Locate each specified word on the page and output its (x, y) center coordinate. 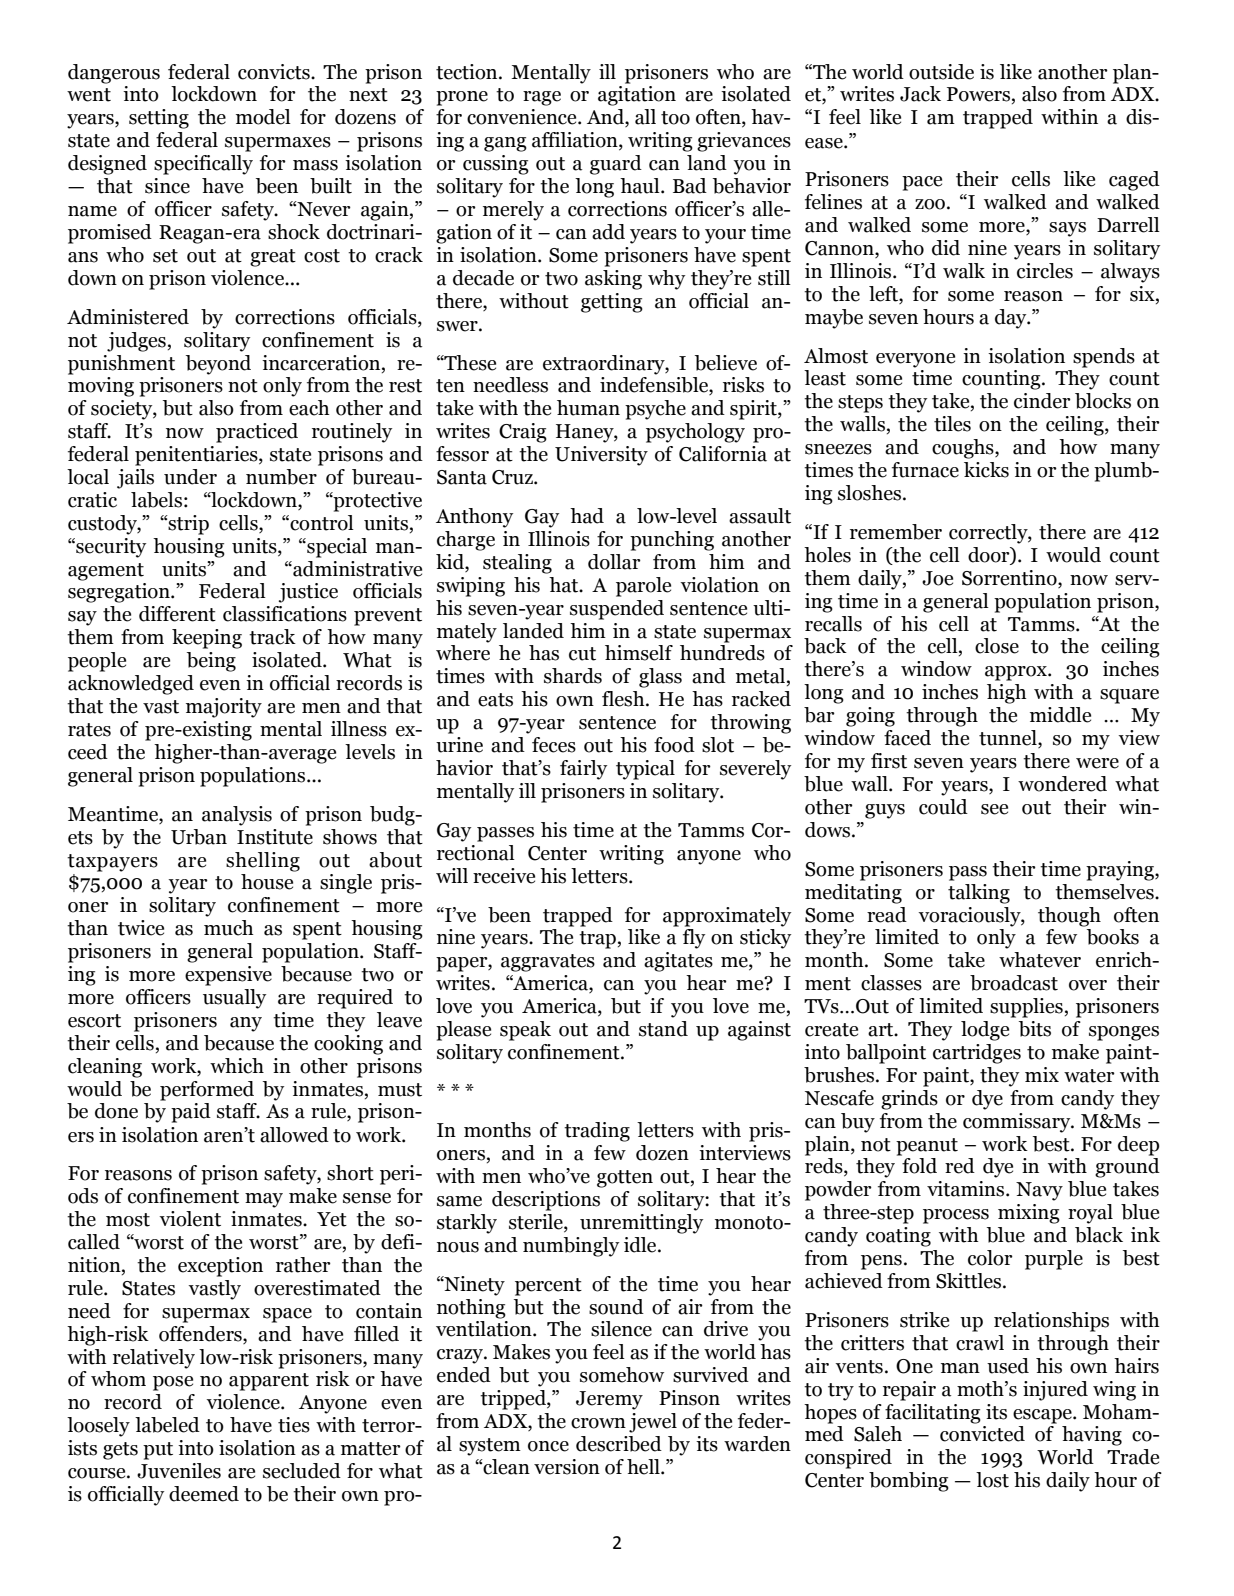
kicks (986, 470)
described (619, 1444)
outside (941, 72)
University (601, 456)
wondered (1062, 784)
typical (645, 770)
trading (597, 1132)
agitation (637, 96)
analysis (237, 816)
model (263, 117)
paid (191, 1113)
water (1089, 1076)
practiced (257, 433)
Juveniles (179, 1471)
